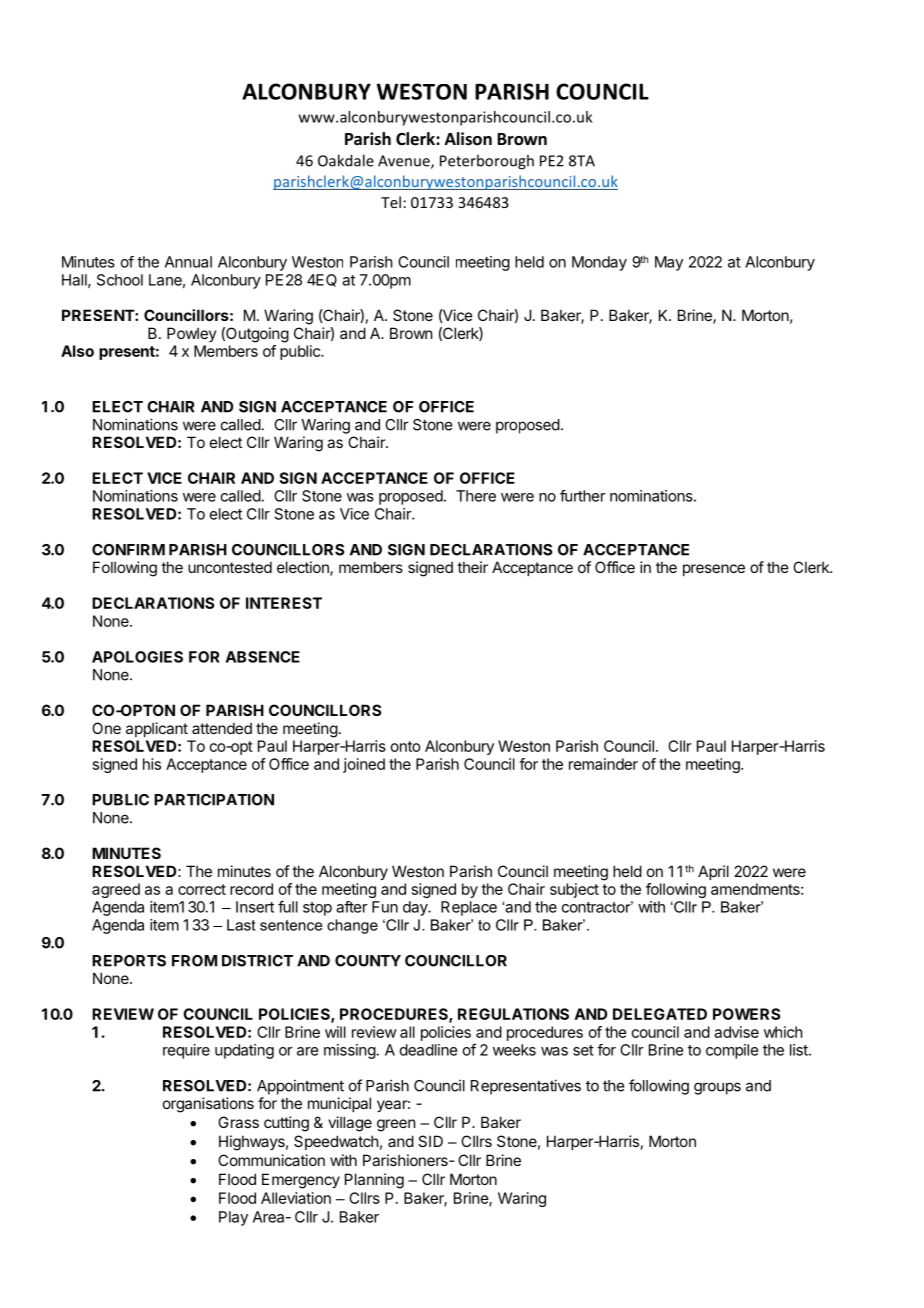 The width and height of the screenshot is (924, 1308). Describe the element at coordinates (713, 872) in the screenshot. I see `April` at that location.
